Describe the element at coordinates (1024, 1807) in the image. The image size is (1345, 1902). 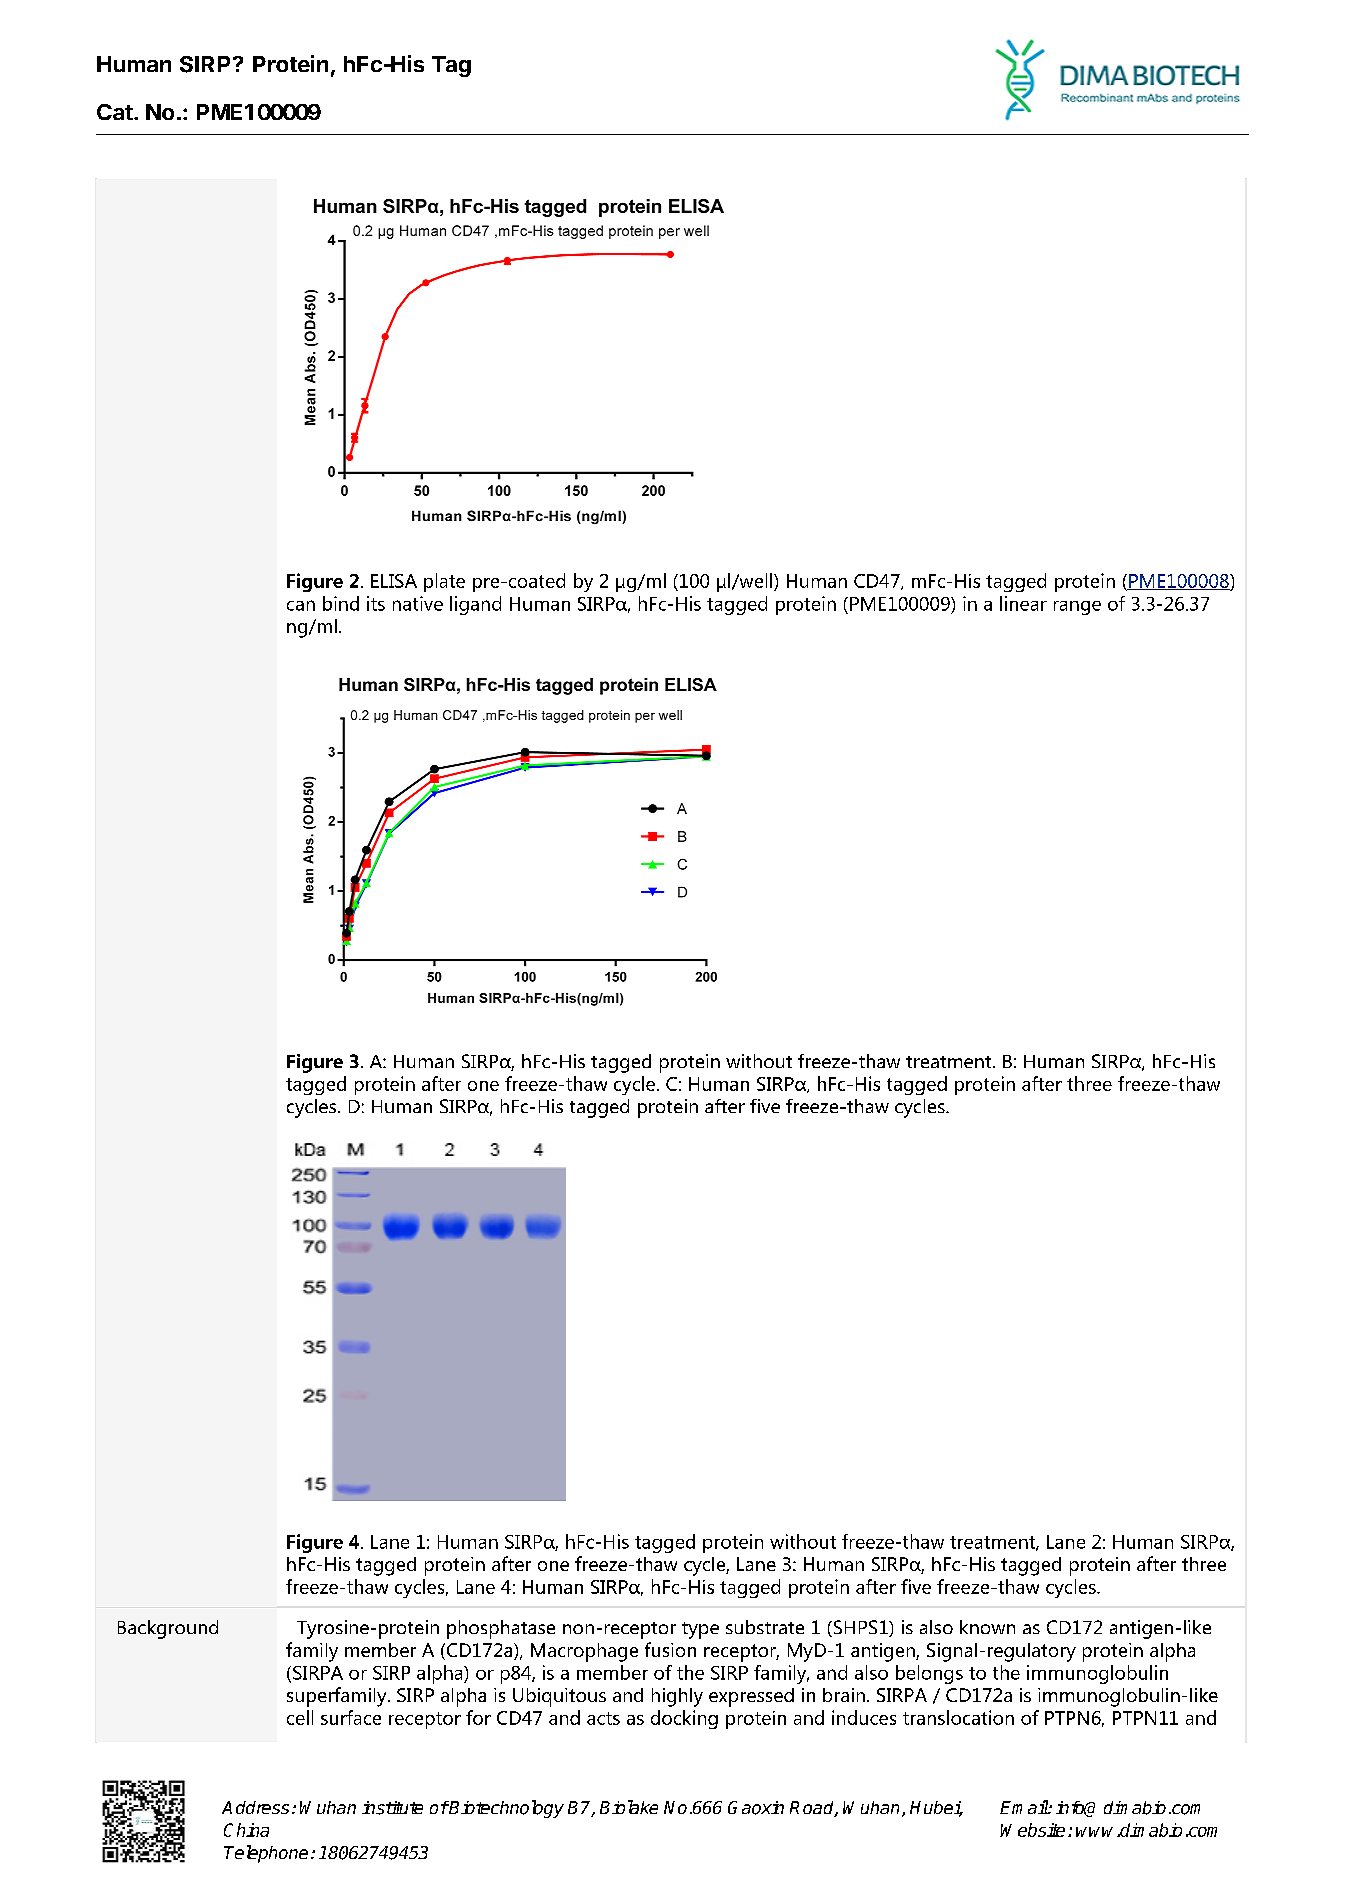
I see `Email` at that location.
